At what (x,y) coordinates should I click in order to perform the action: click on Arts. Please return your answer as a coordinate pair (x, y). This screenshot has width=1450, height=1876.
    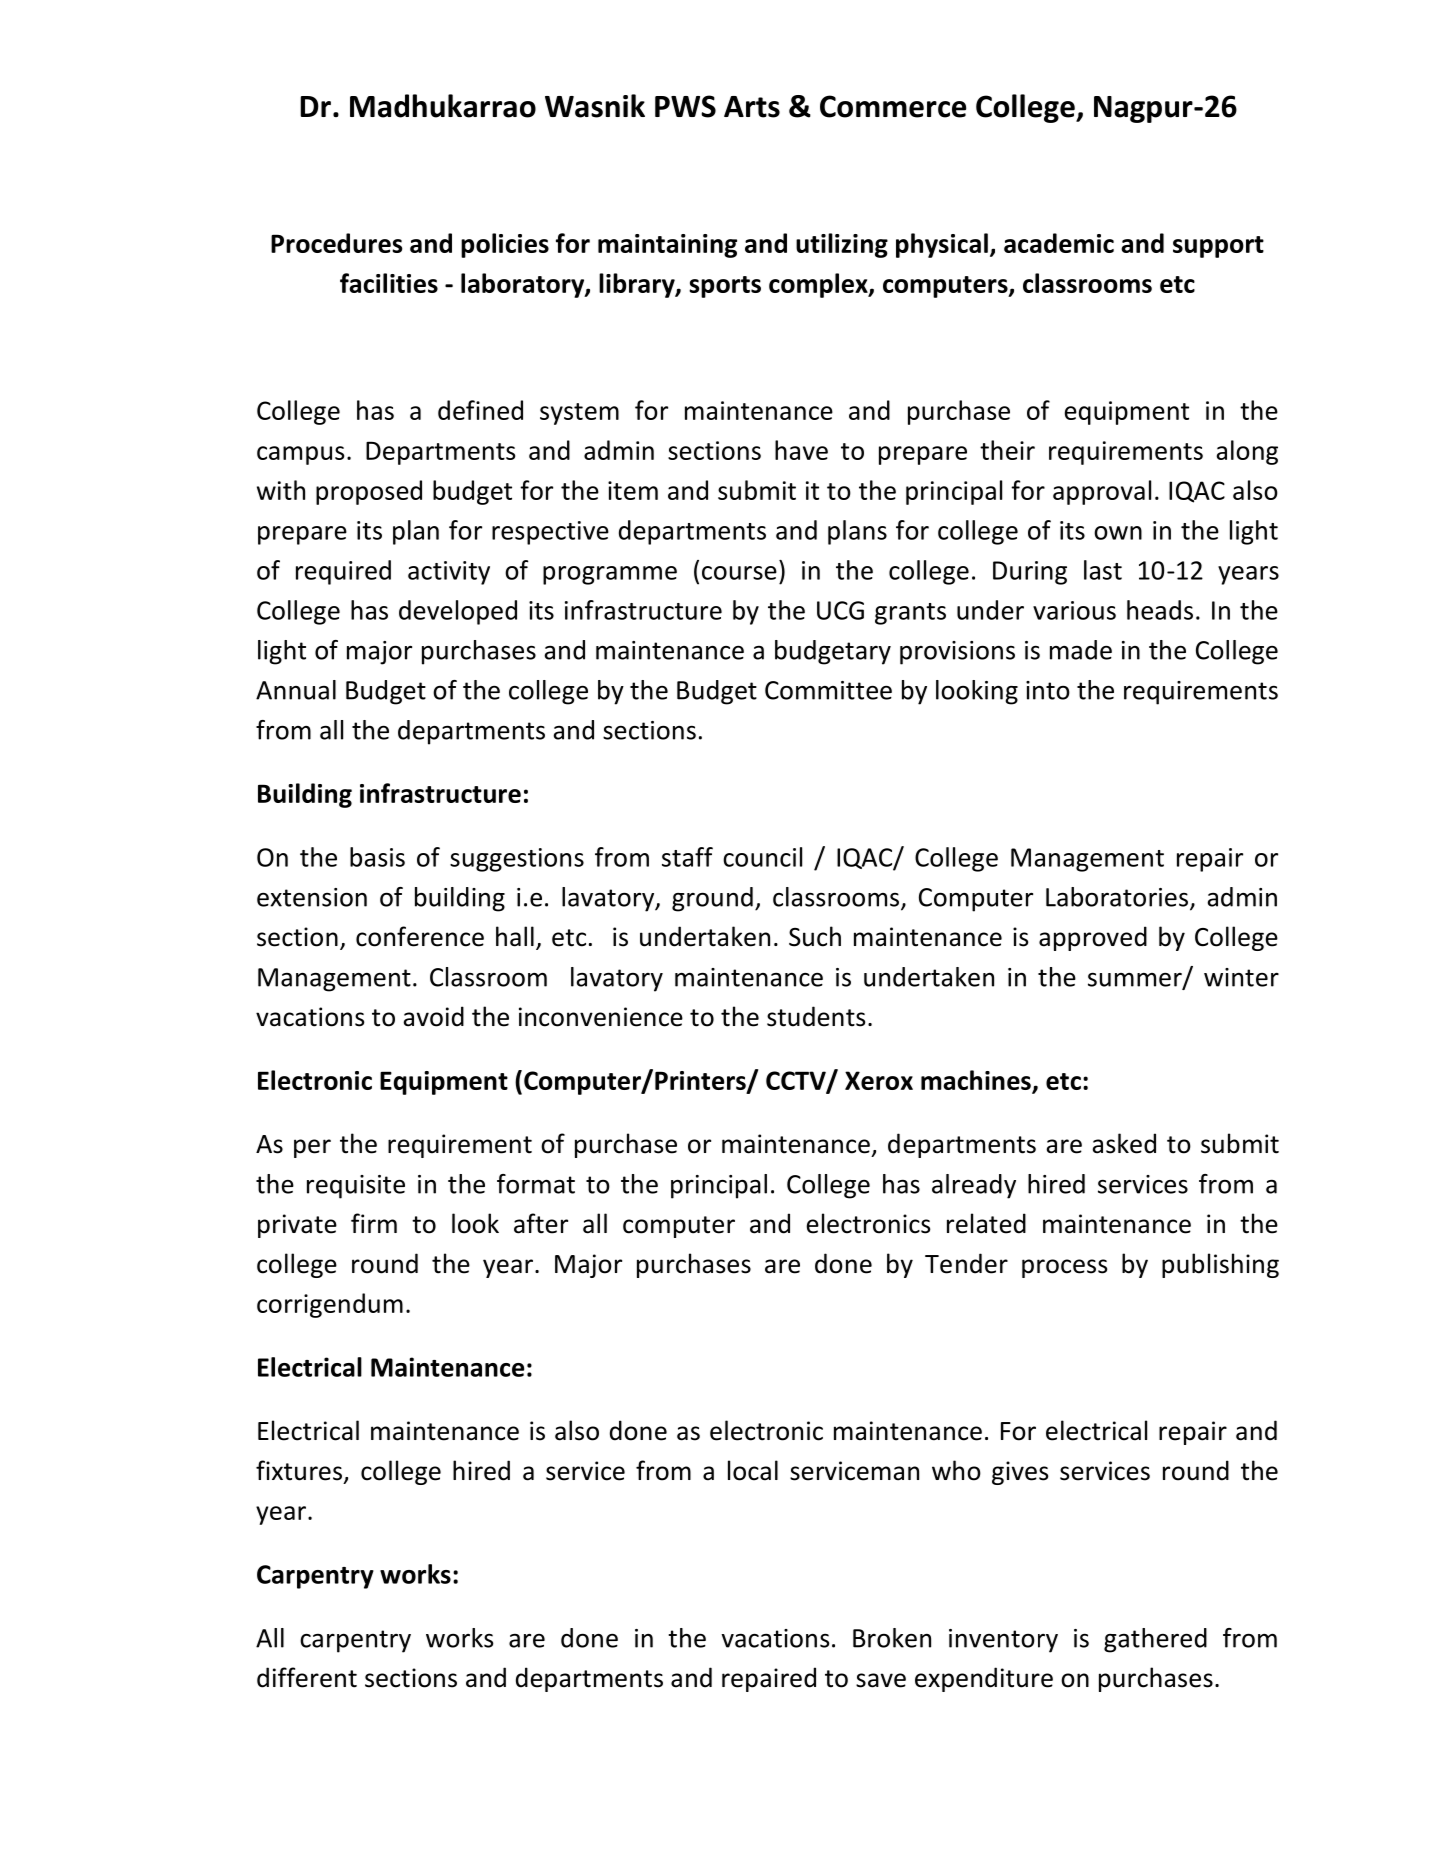
    Looking at the image, I should click on (752, 107).
